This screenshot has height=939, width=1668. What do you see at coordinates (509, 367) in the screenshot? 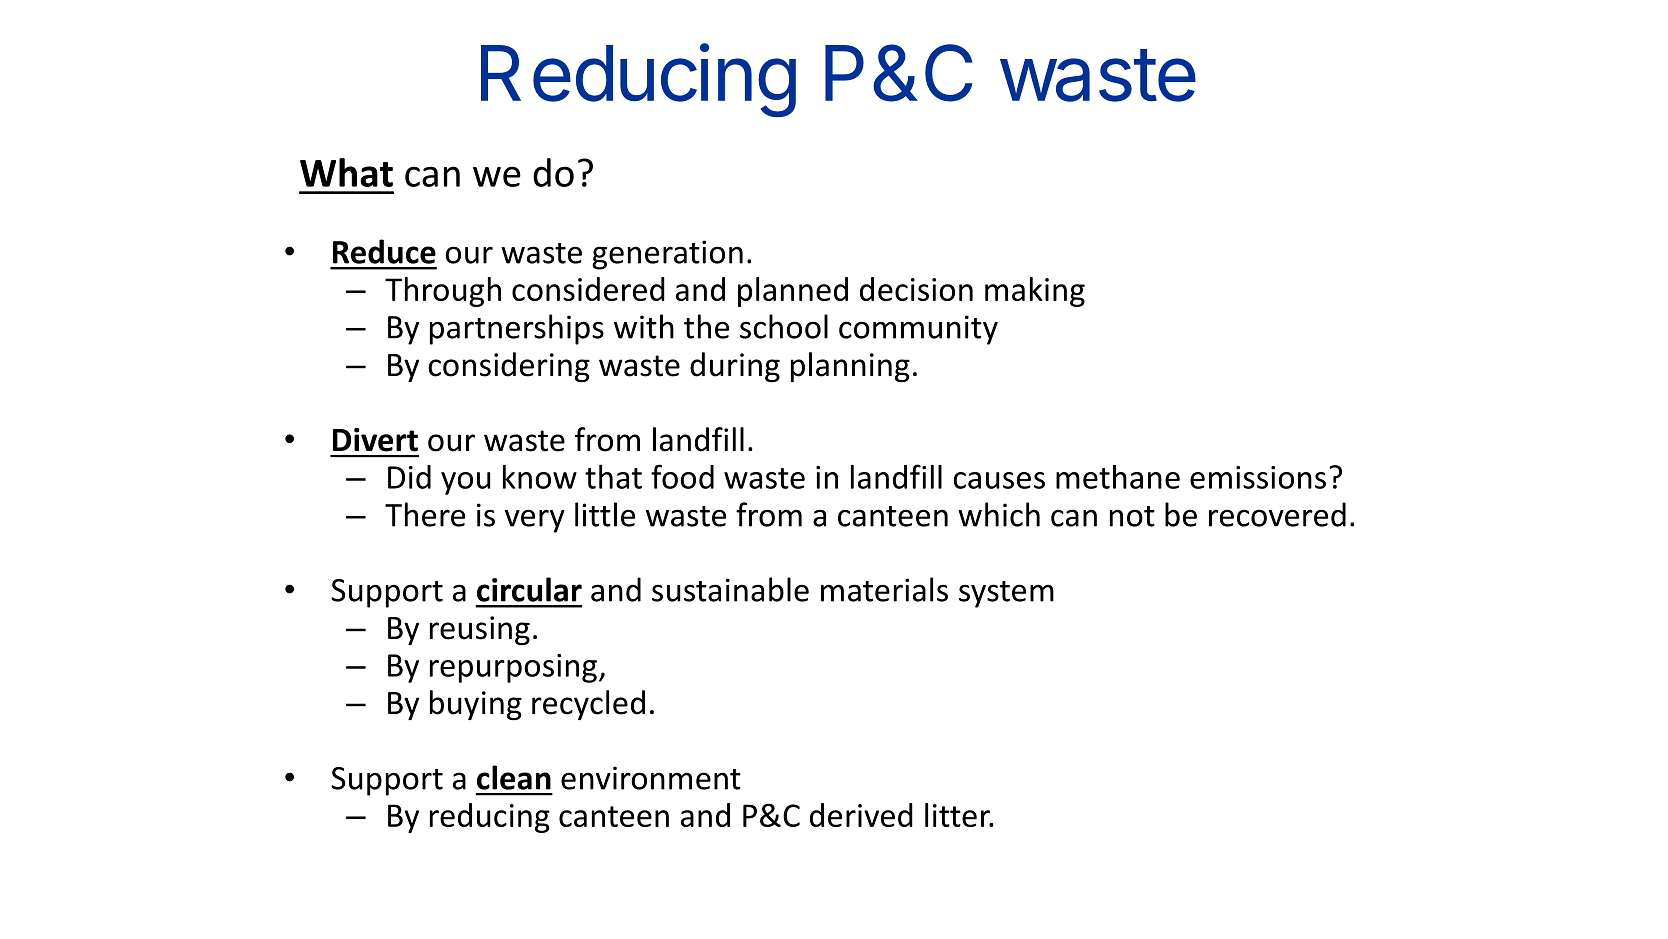
I see `considering` at bounding box center [509, 367].
